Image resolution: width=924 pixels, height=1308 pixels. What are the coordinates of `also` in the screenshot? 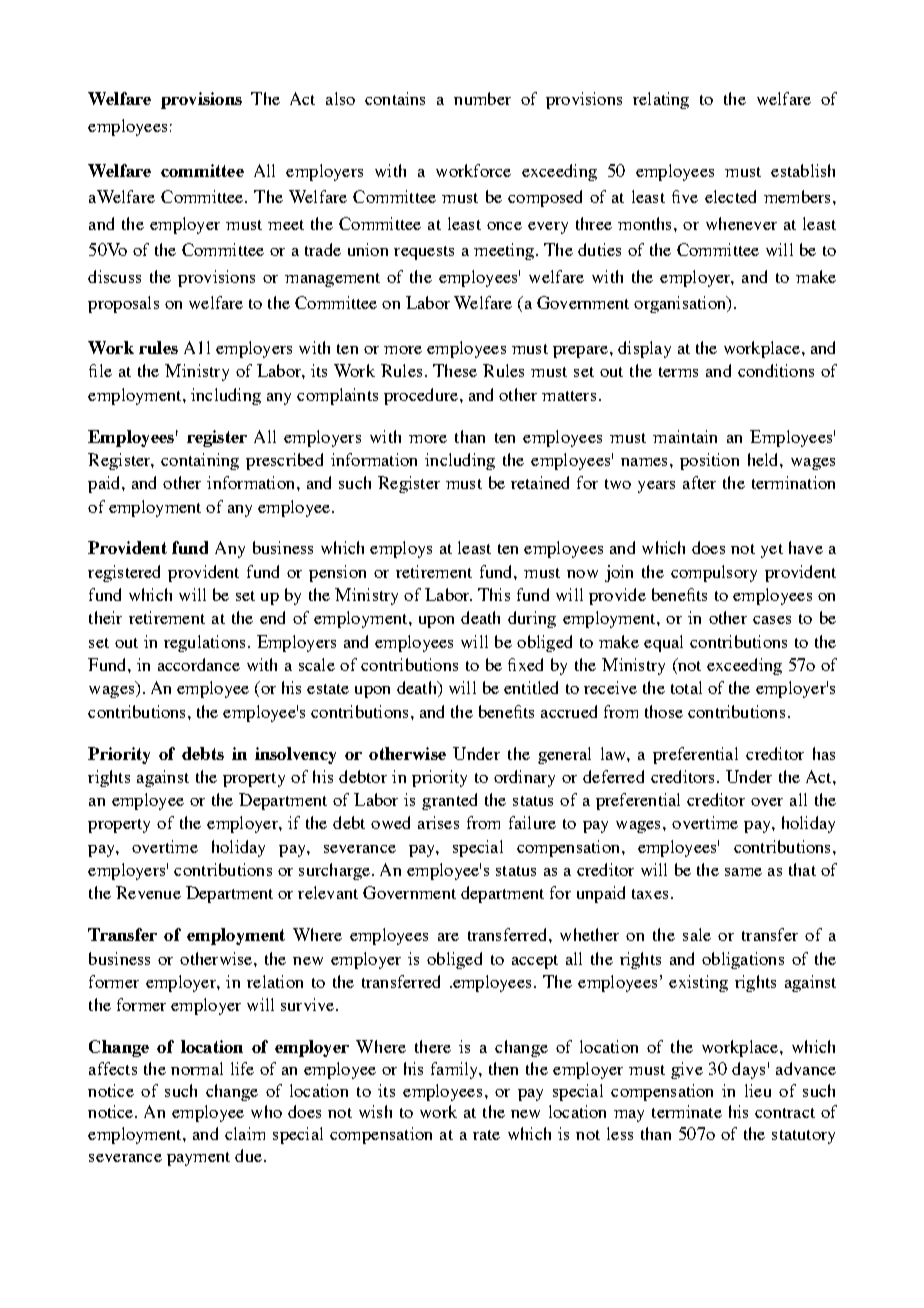 It's located at (340, 98).
